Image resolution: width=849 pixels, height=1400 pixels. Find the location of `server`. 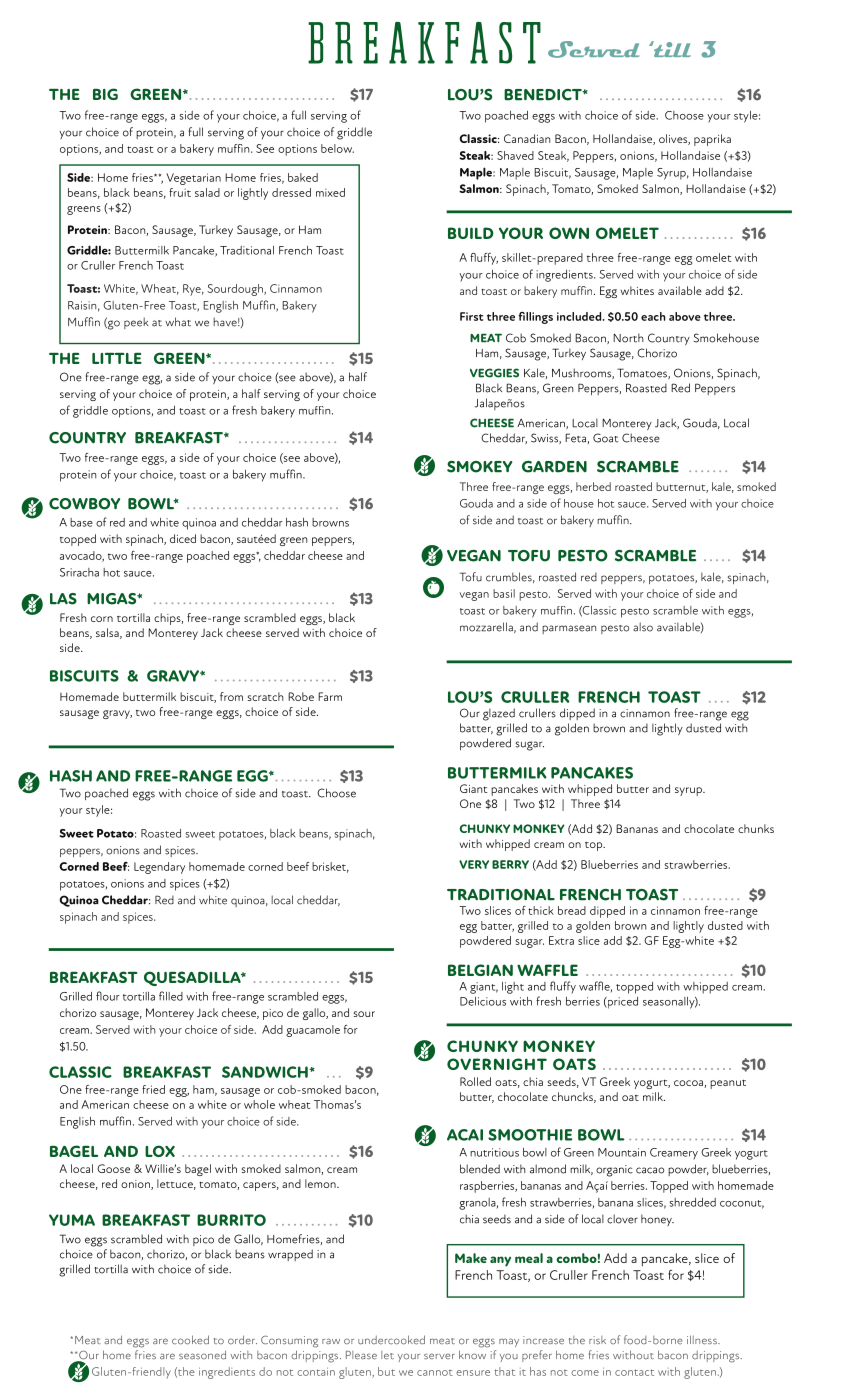

server is located at coordinates (439, 1356).
